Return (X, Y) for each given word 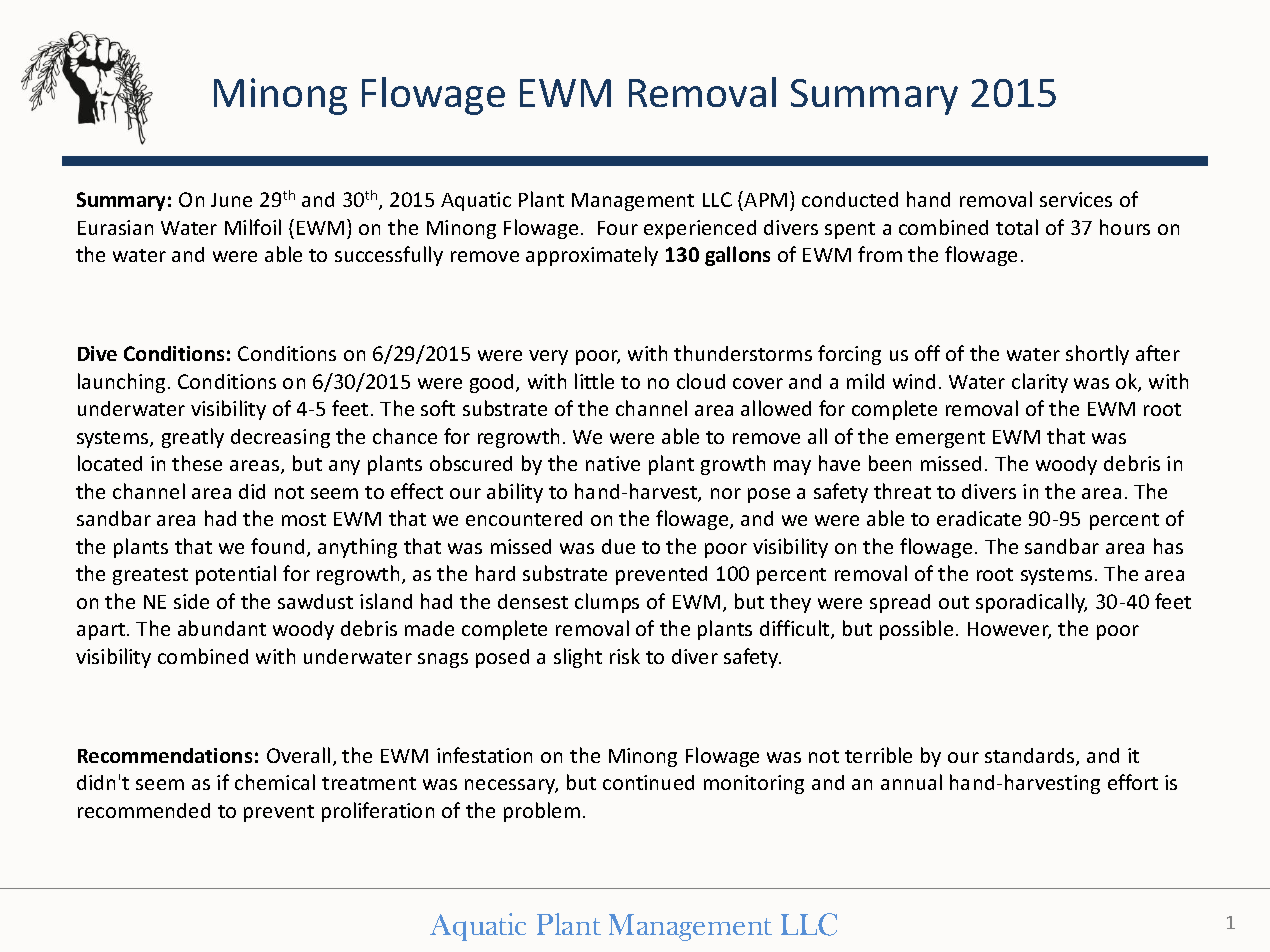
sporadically (1031, 603)
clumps (607, 603)
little (594, 381)
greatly (193, 438)
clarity (1040, 383)
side (191, 601)
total (1017, 227)
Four (618, 228)
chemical (275, 782)
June (231, 200)
